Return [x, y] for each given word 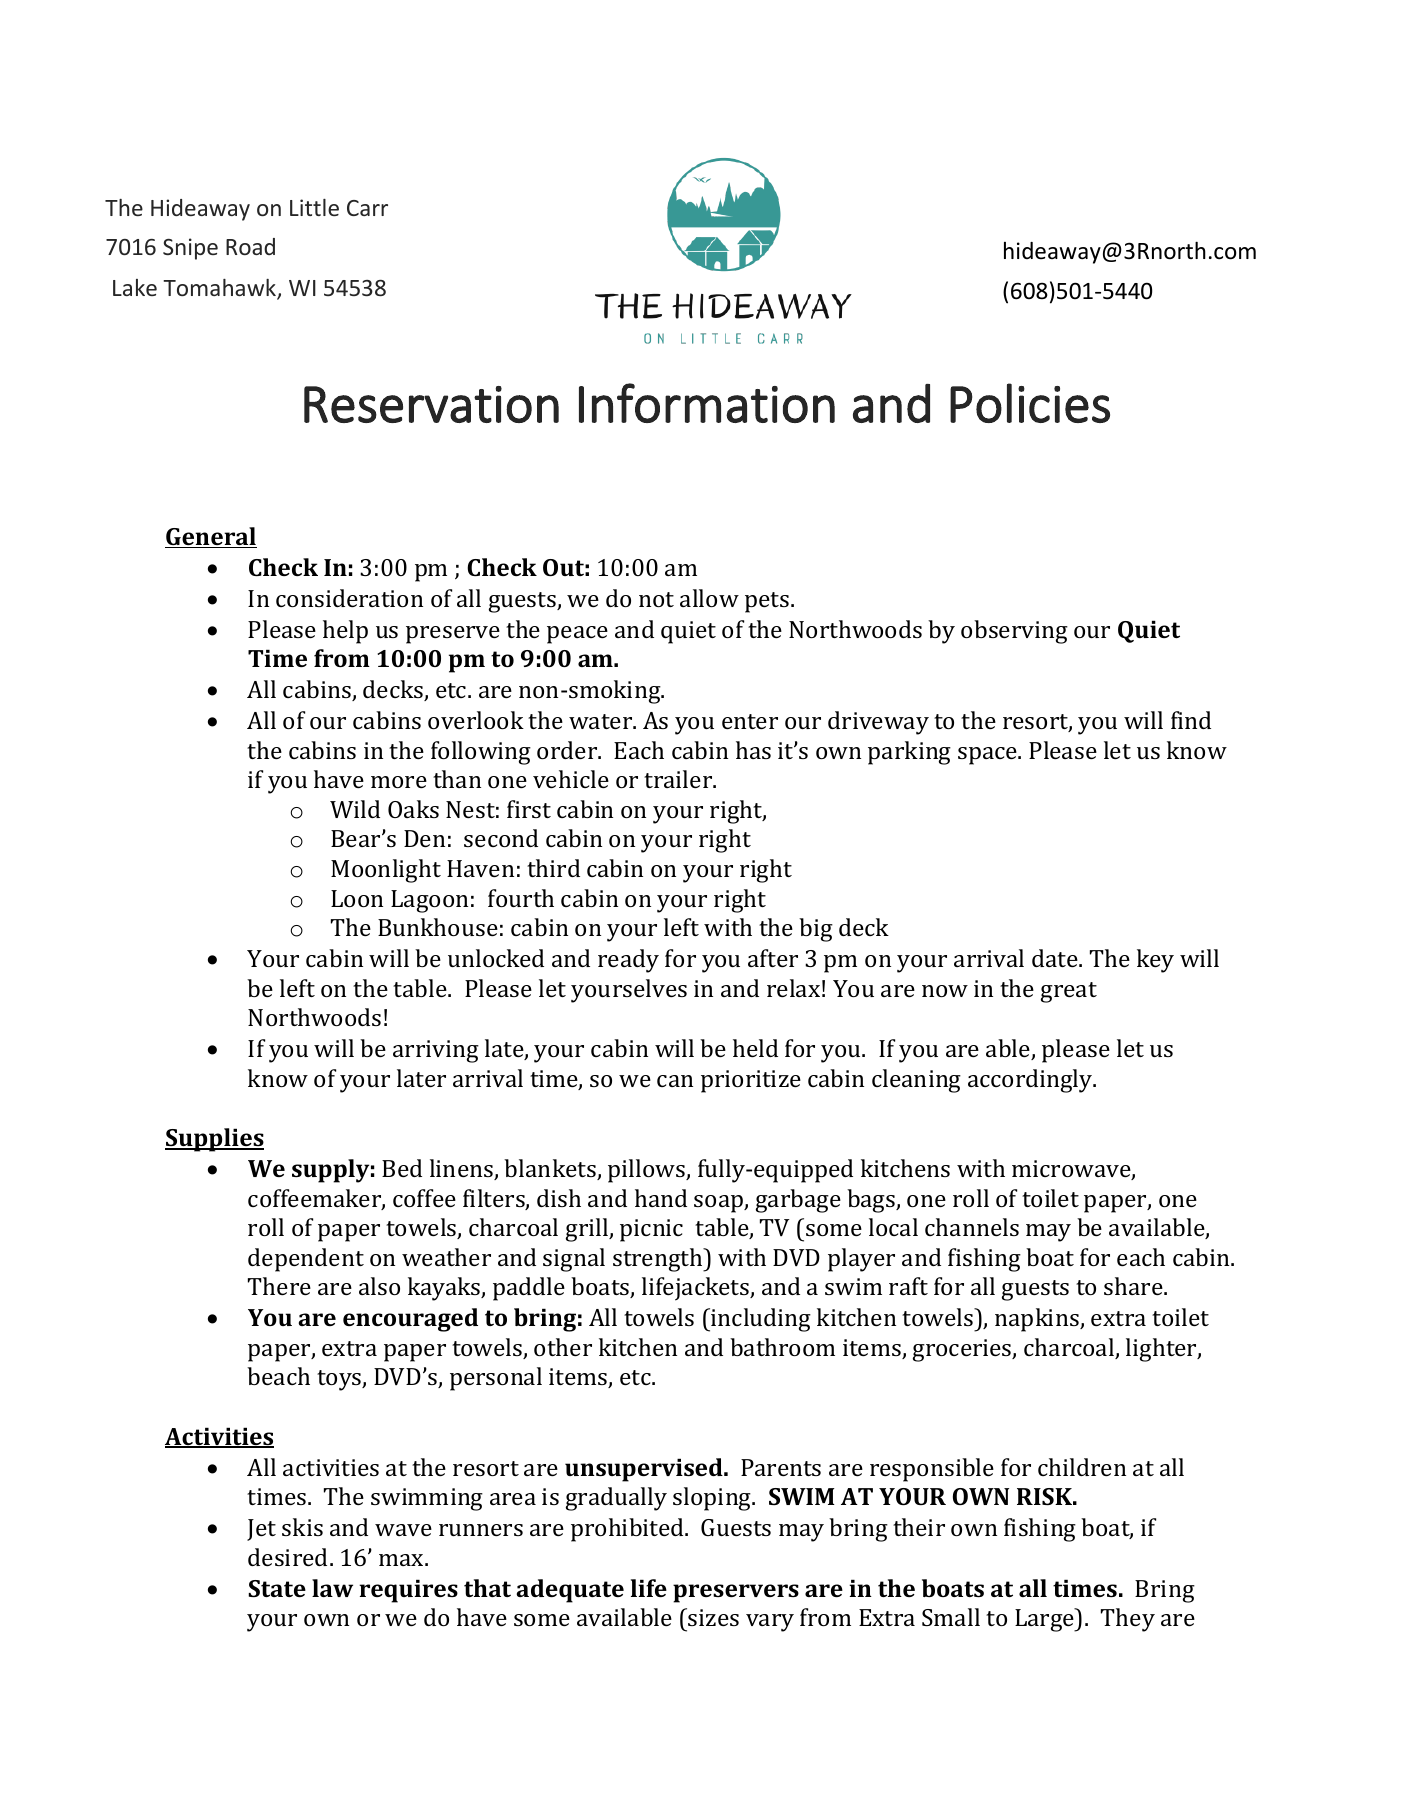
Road [250, 246]
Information [707, 403]
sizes [713, 1617]
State [277, 1588]
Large [1046, 1620]
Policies [1030, 403]
